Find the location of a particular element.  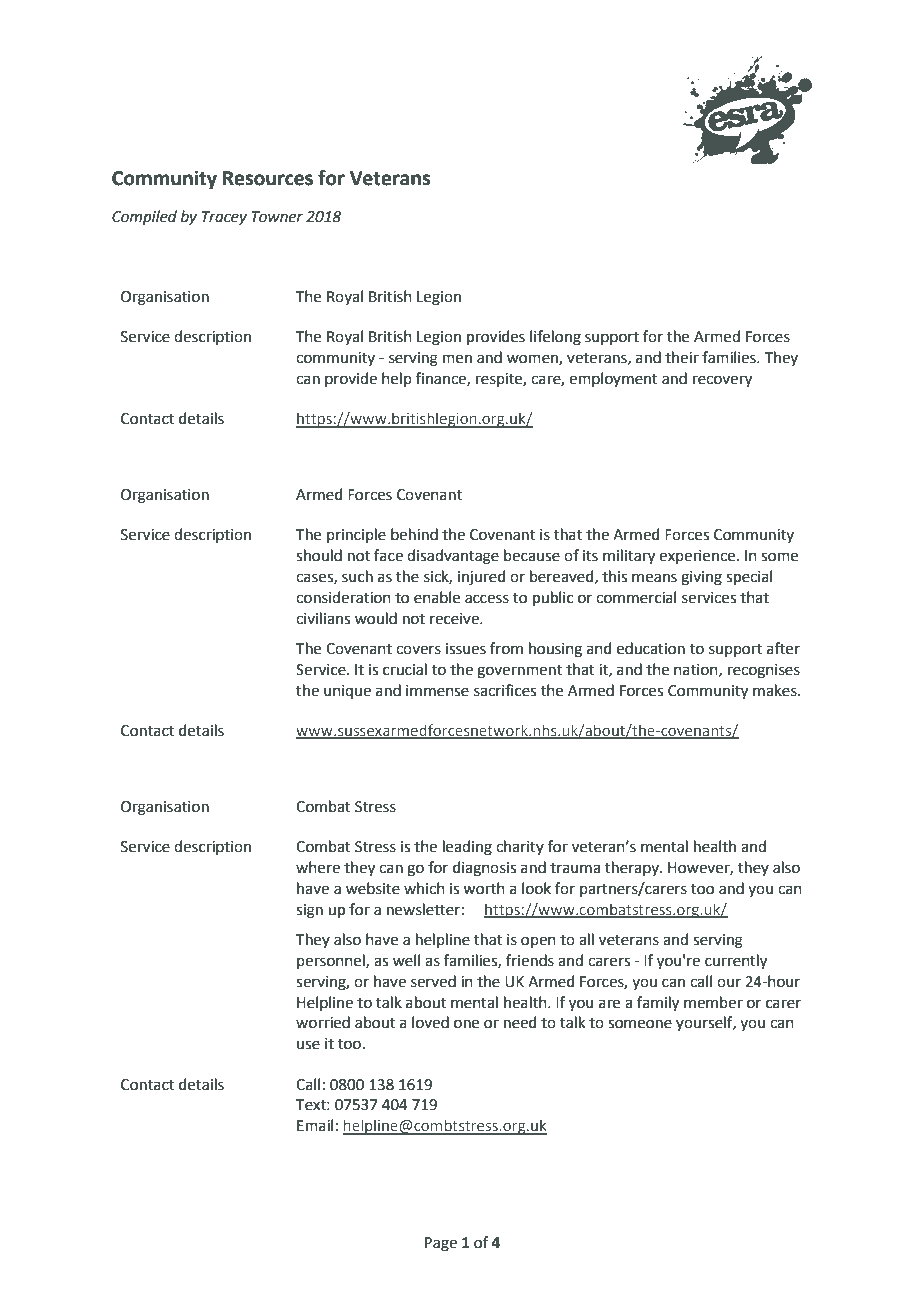

Page is located at coordinates (441, 1244).
